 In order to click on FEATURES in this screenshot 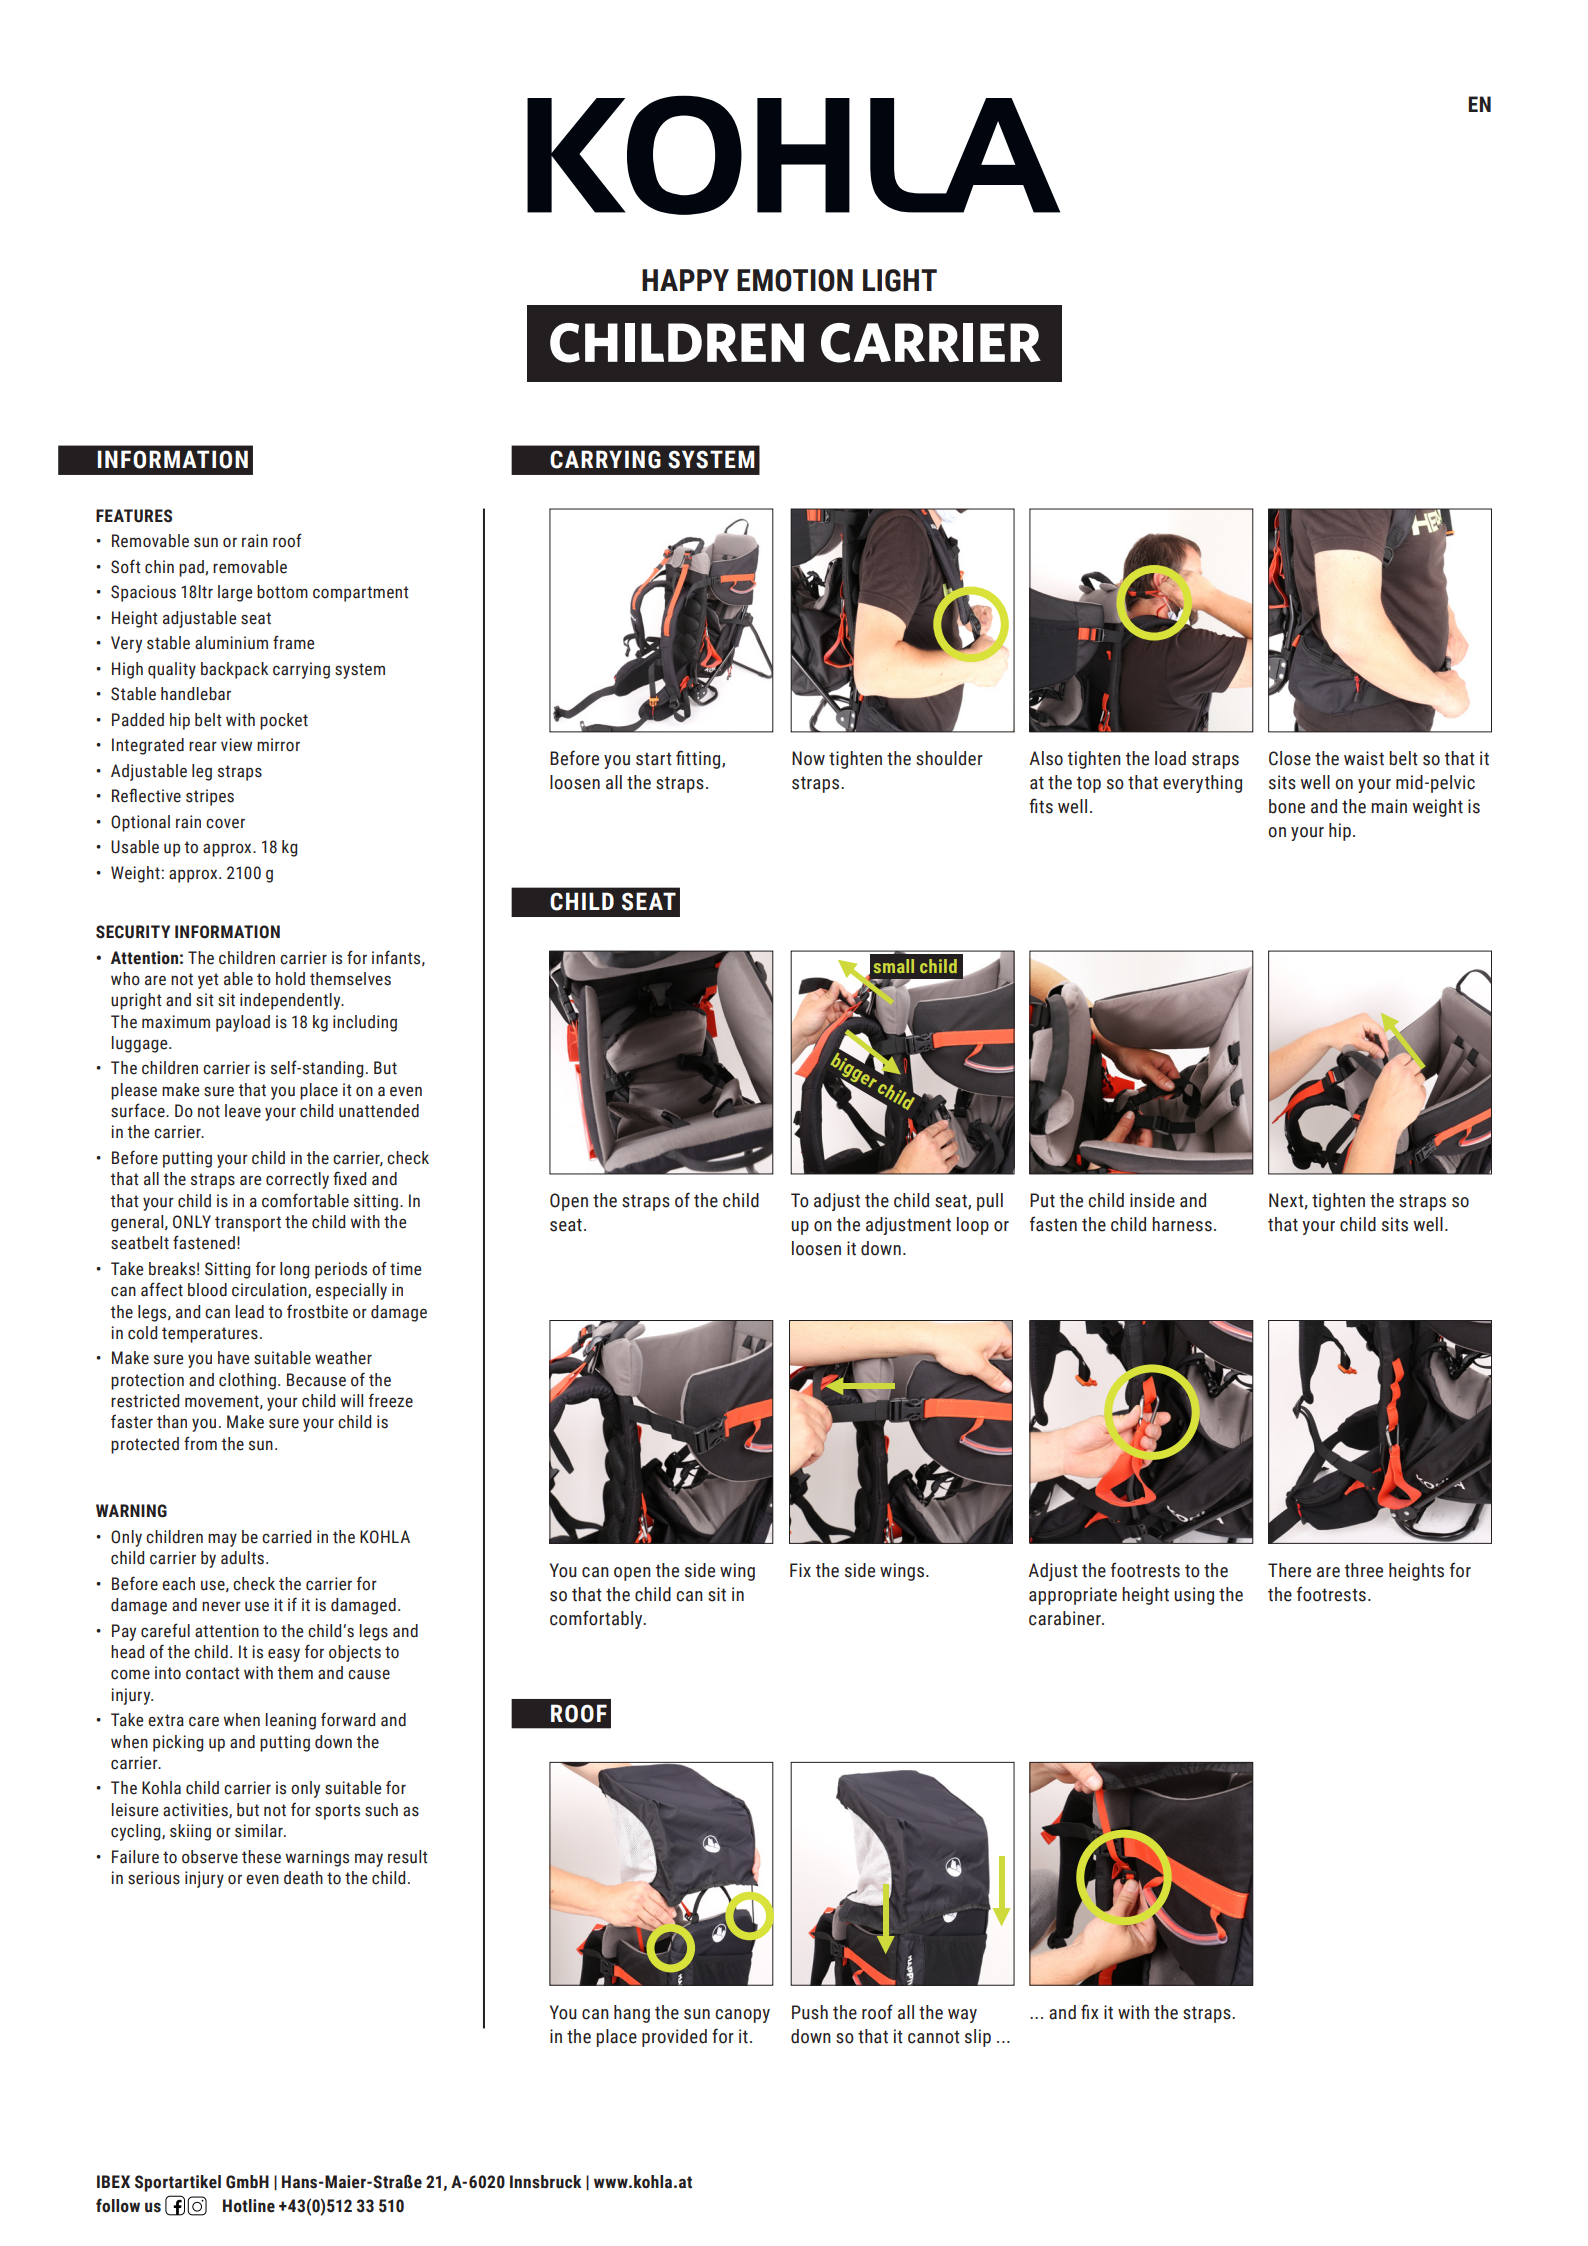, I will do `click(134, 516)`.
